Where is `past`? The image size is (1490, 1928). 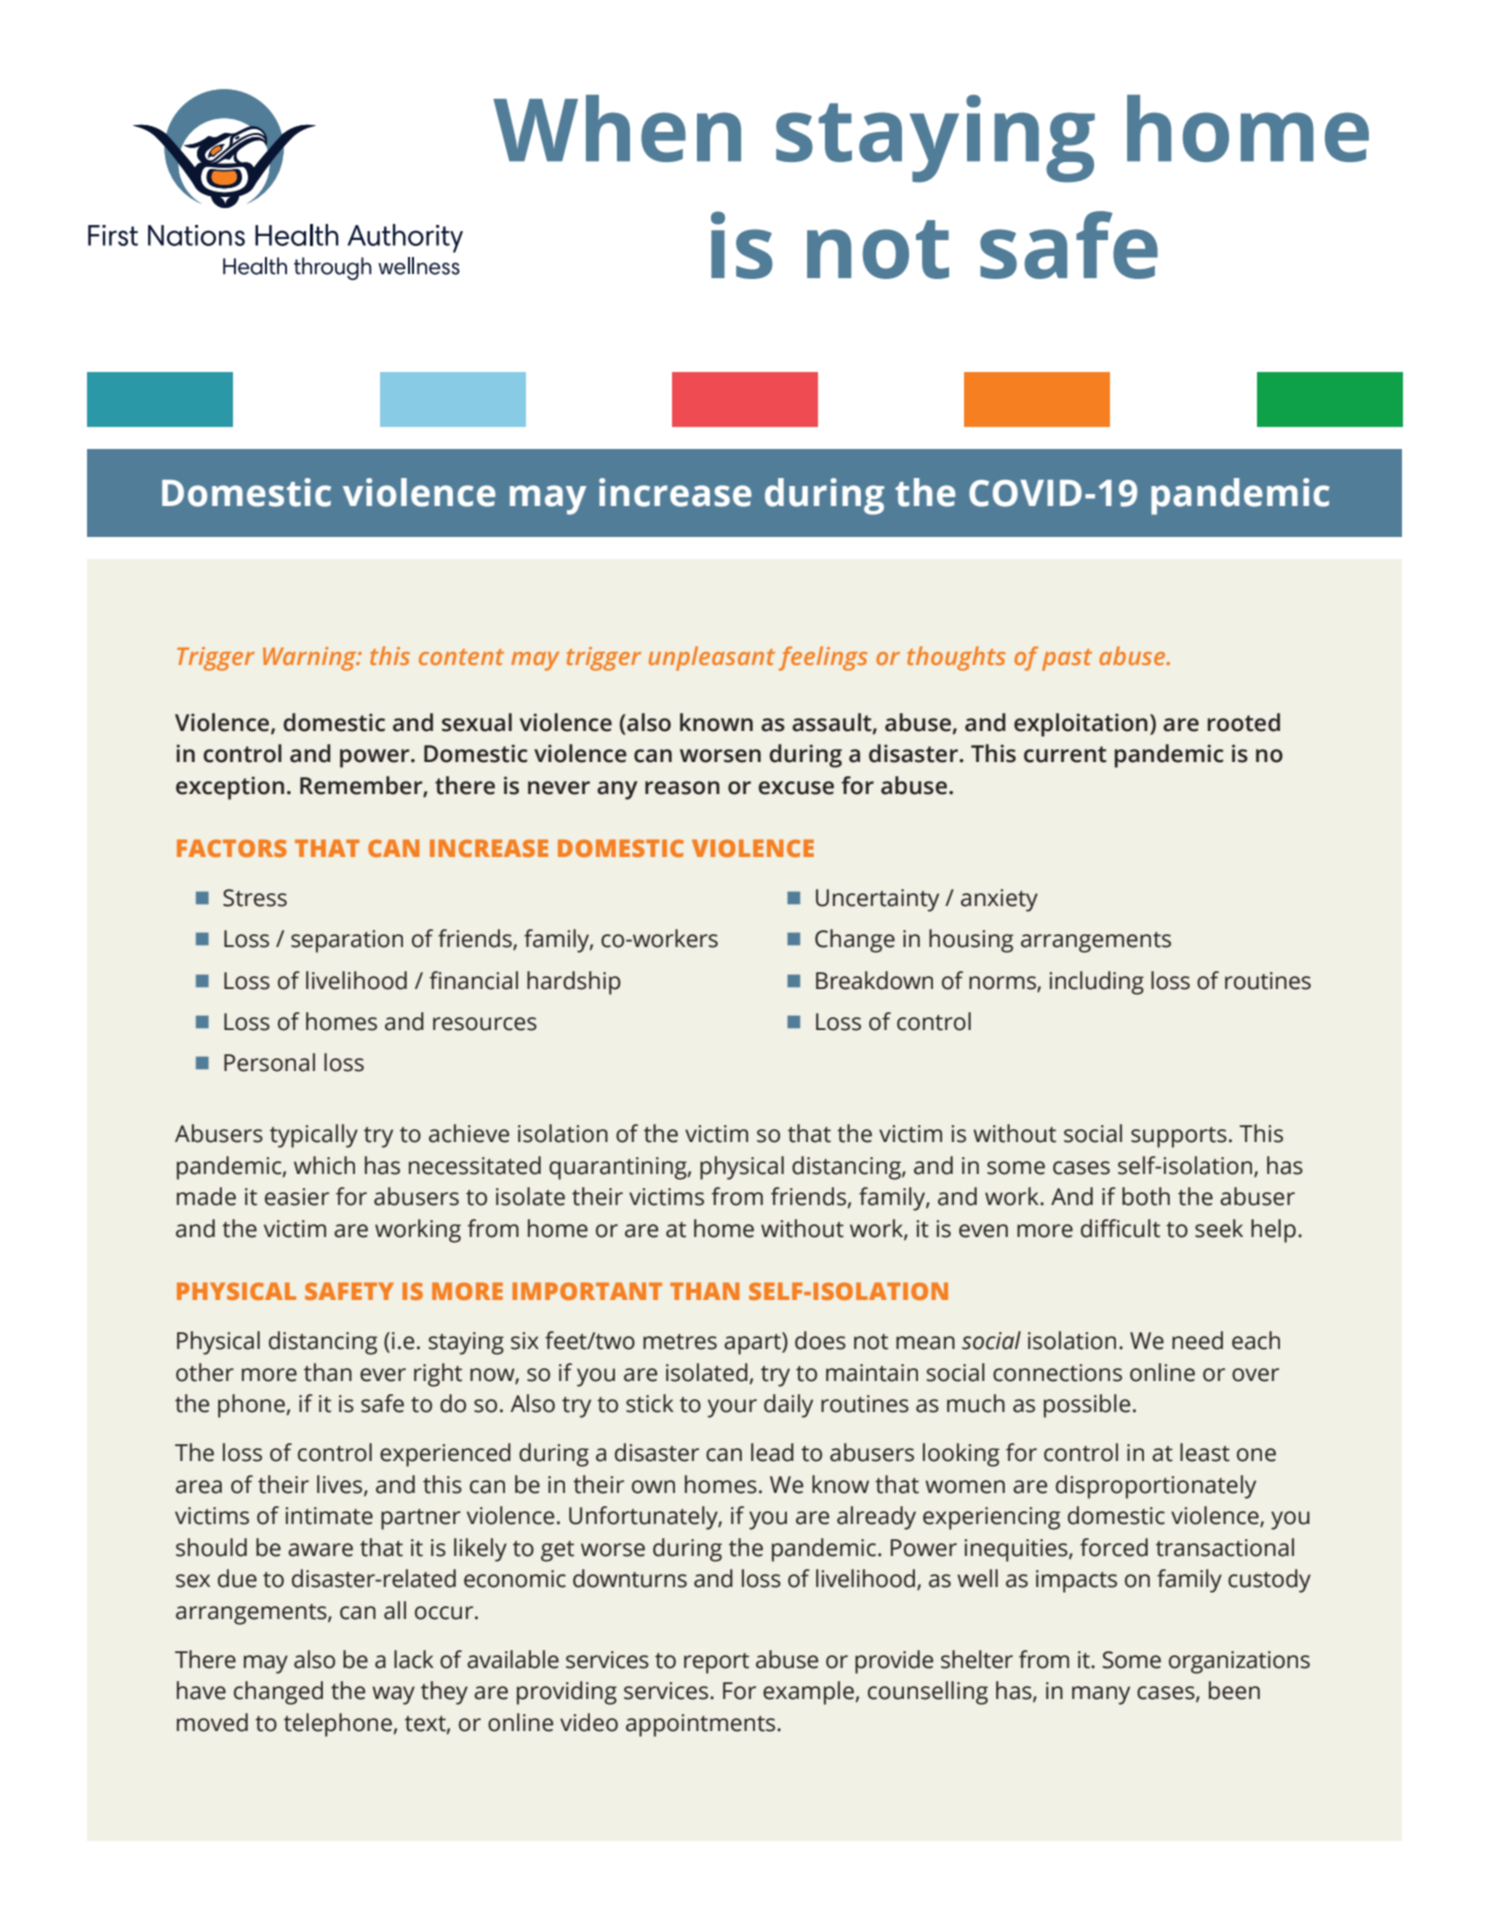
past is located at coordinates (1067, 660).
